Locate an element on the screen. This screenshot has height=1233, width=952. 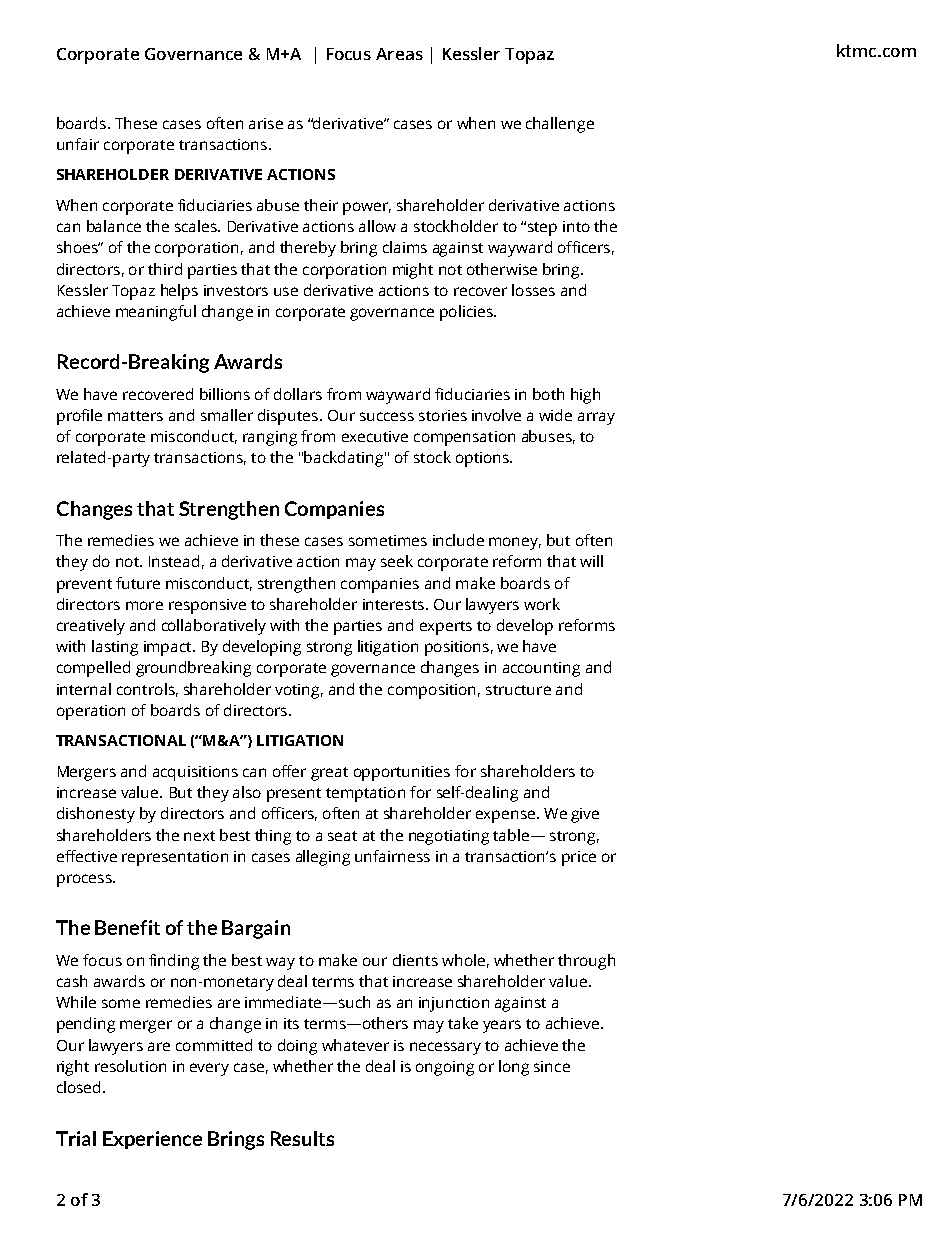
Experience is located at coordinates (152, 1140).
